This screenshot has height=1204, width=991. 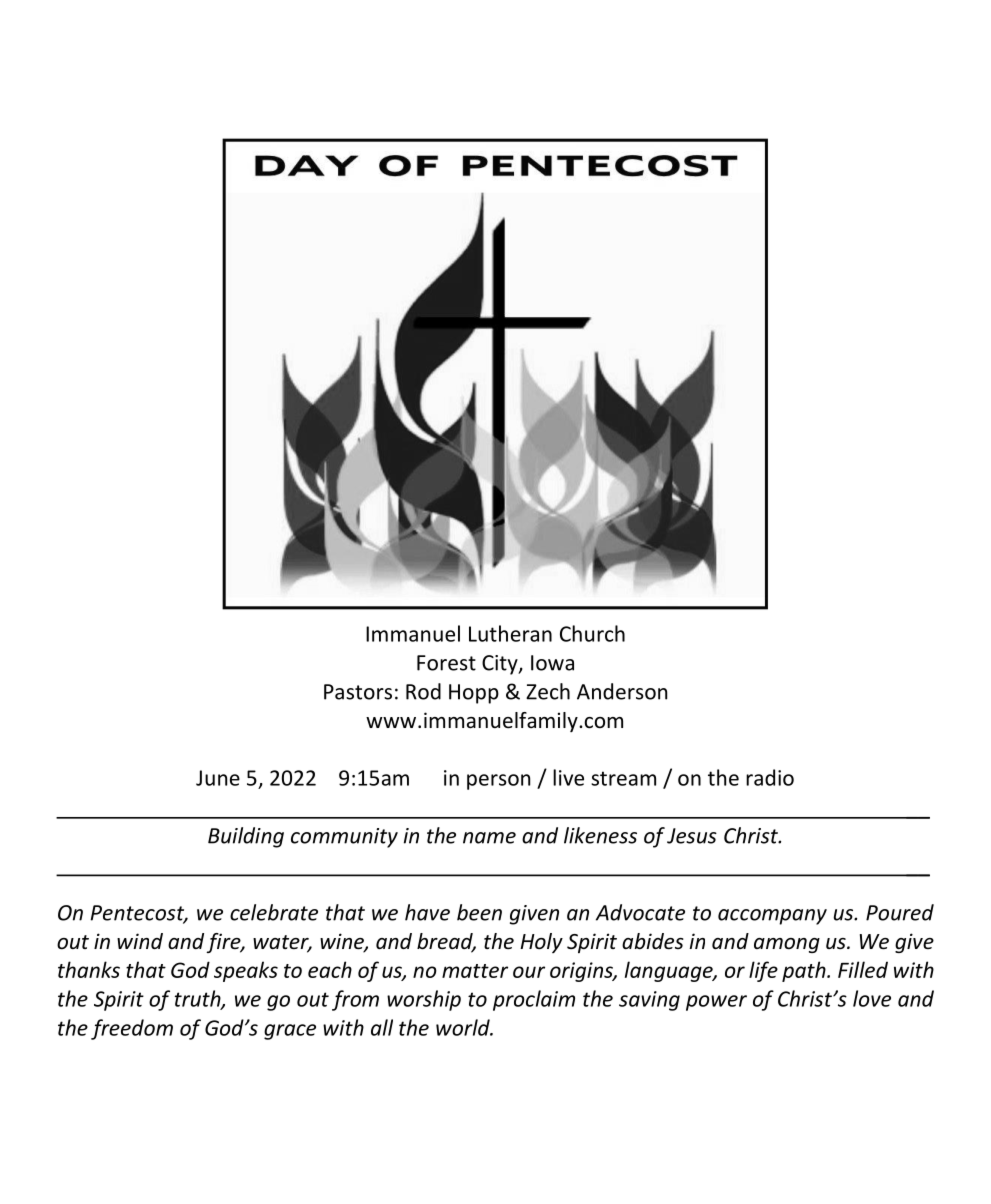 I want to click on name, so click(x=489, y=838).
